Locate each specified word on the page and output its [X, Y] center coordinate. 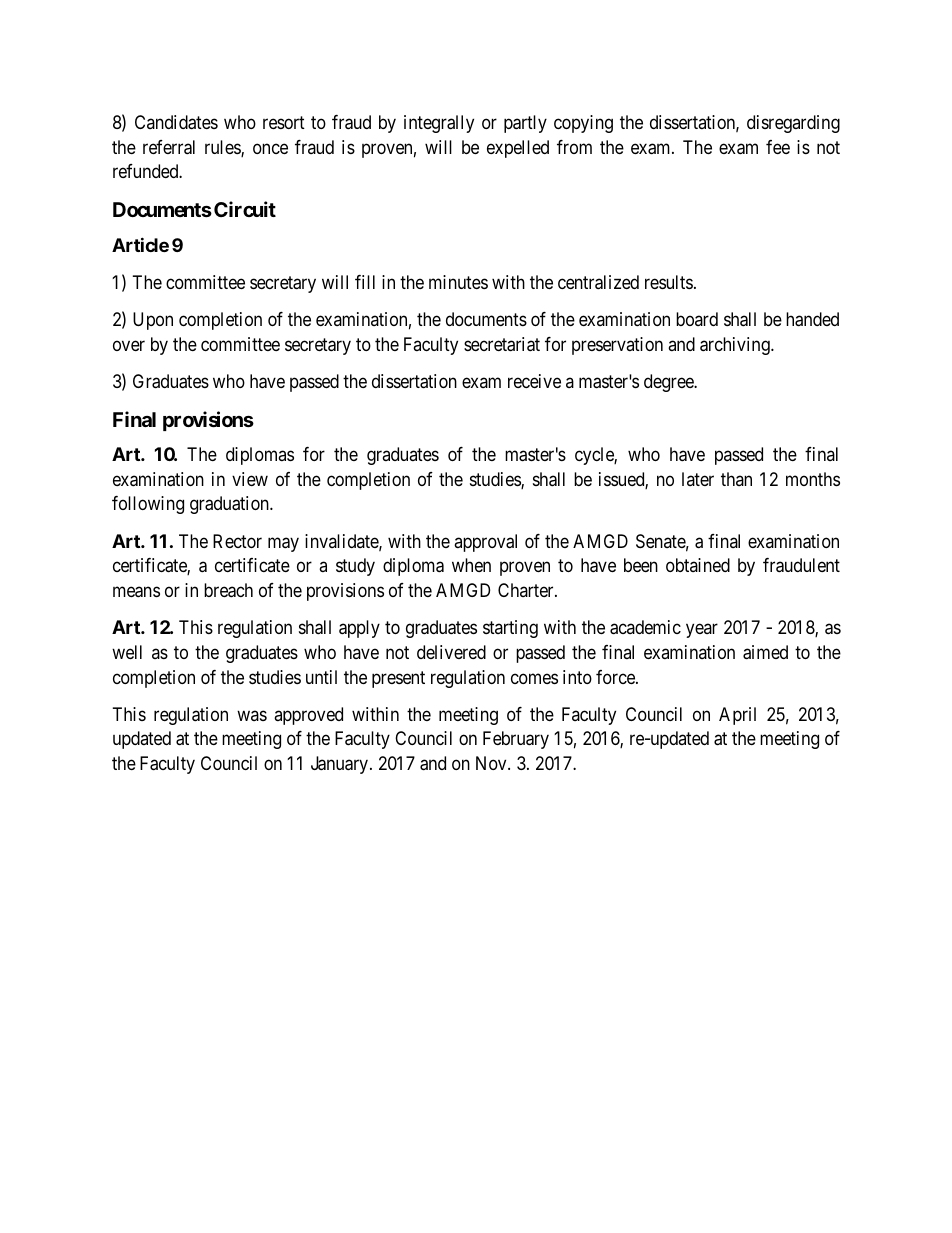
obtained [698, 565]
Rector [237, 541]
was [252, 715]
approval [485, 543]
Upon [153, 321]
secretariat [502, 344]
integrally [439, 124]
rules [223, 148]
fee [778, 147]
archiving [736, 346]
